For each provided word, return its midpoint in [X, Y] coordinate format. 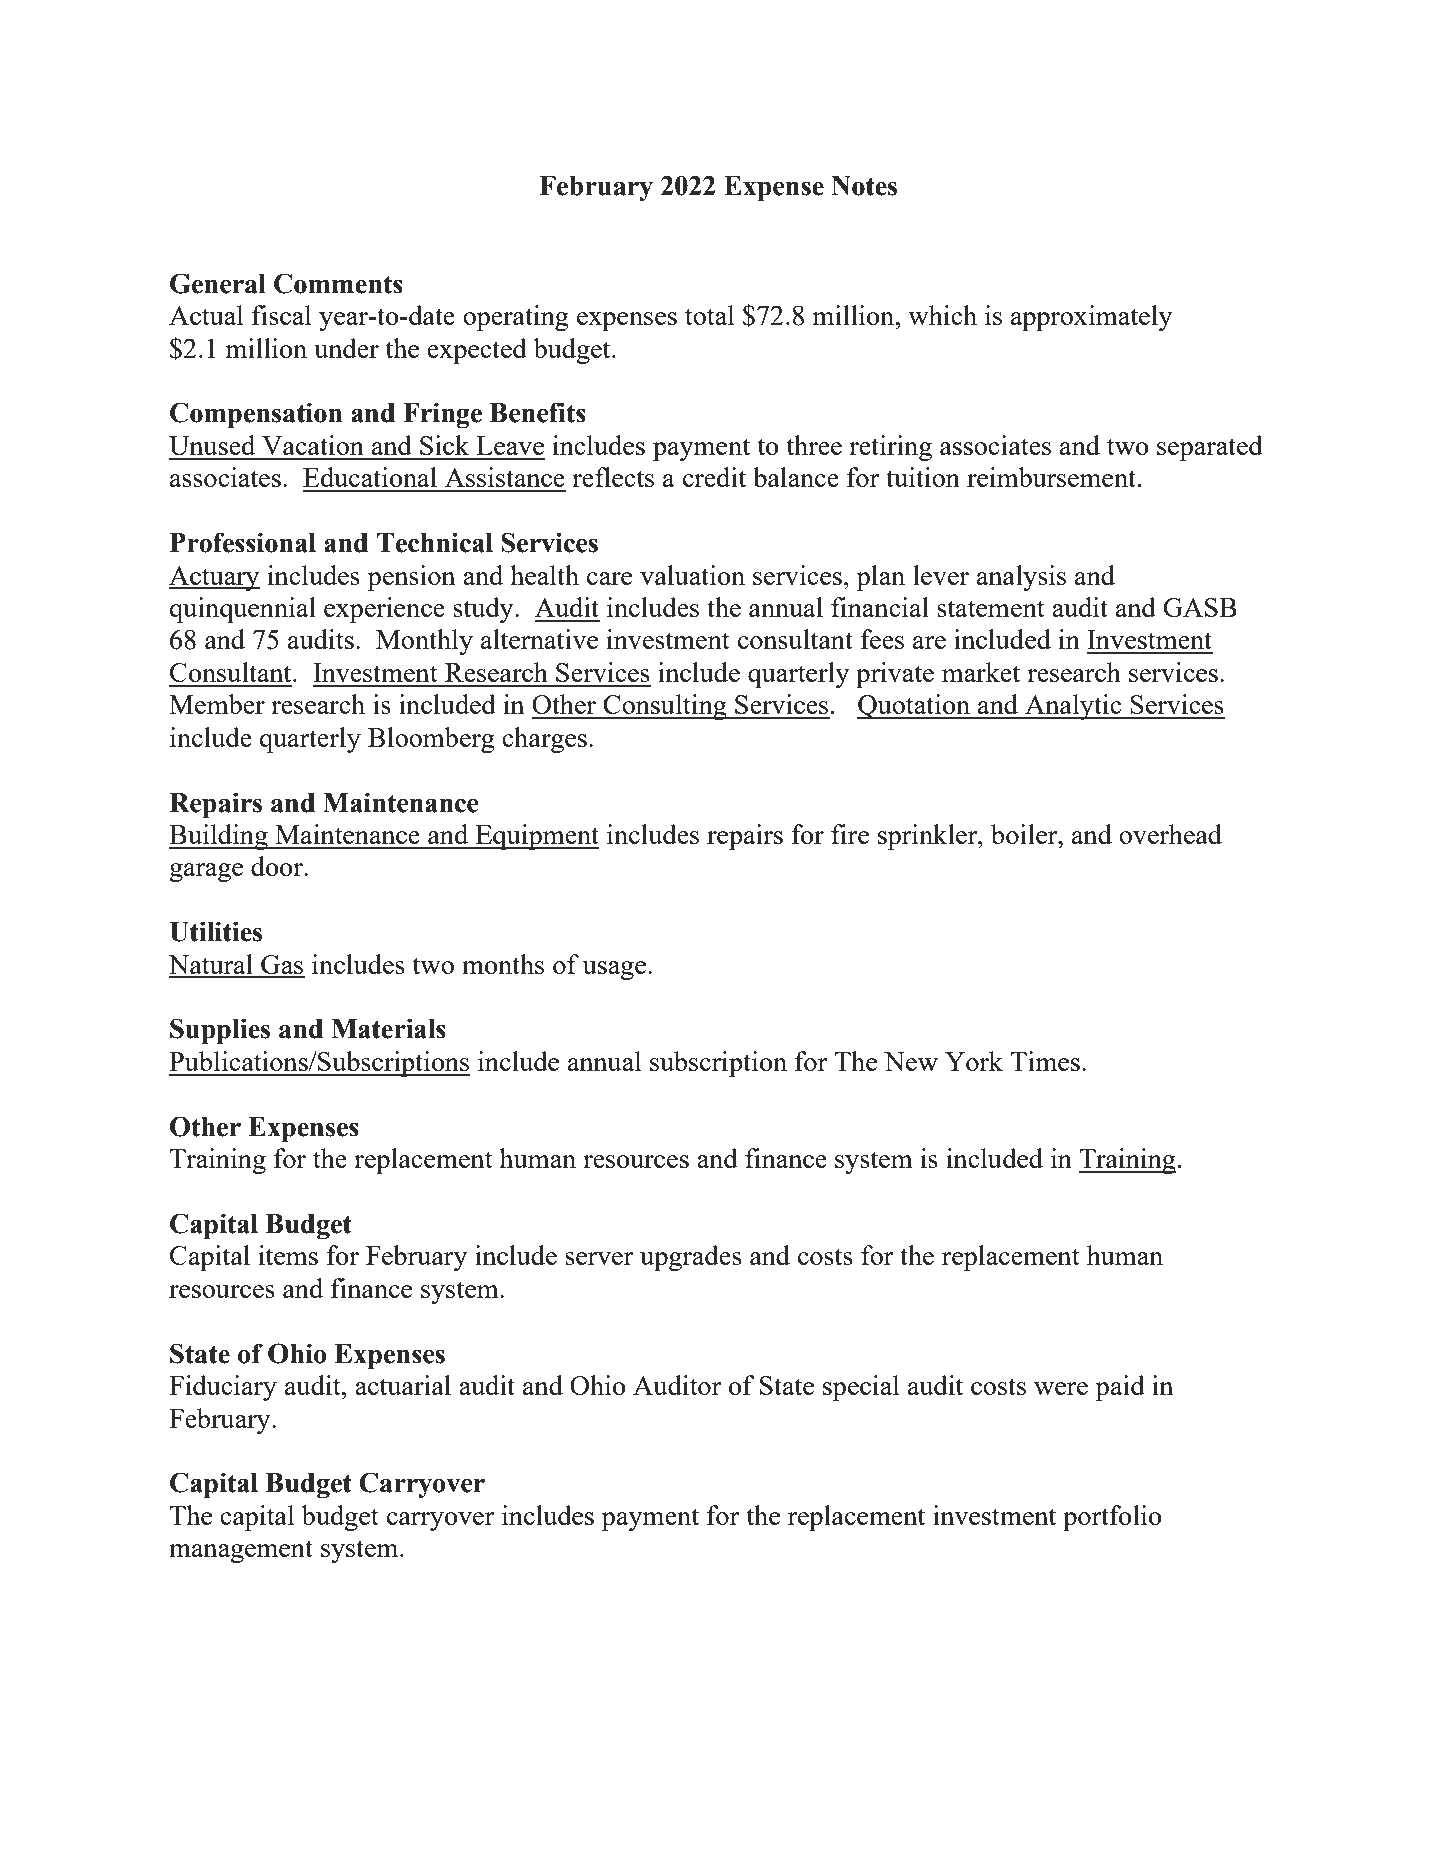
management [241, 1551]
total [709, 315]
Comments [338, 283]
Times [1045, 1061]
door [278, 866]
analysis [1021, 578]
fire [850, 834]
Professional [243, 542]
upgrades [691, 1258]
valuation [692, 575]
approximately [1092, 318]
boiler [1025, 834]
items [288, 1255]
